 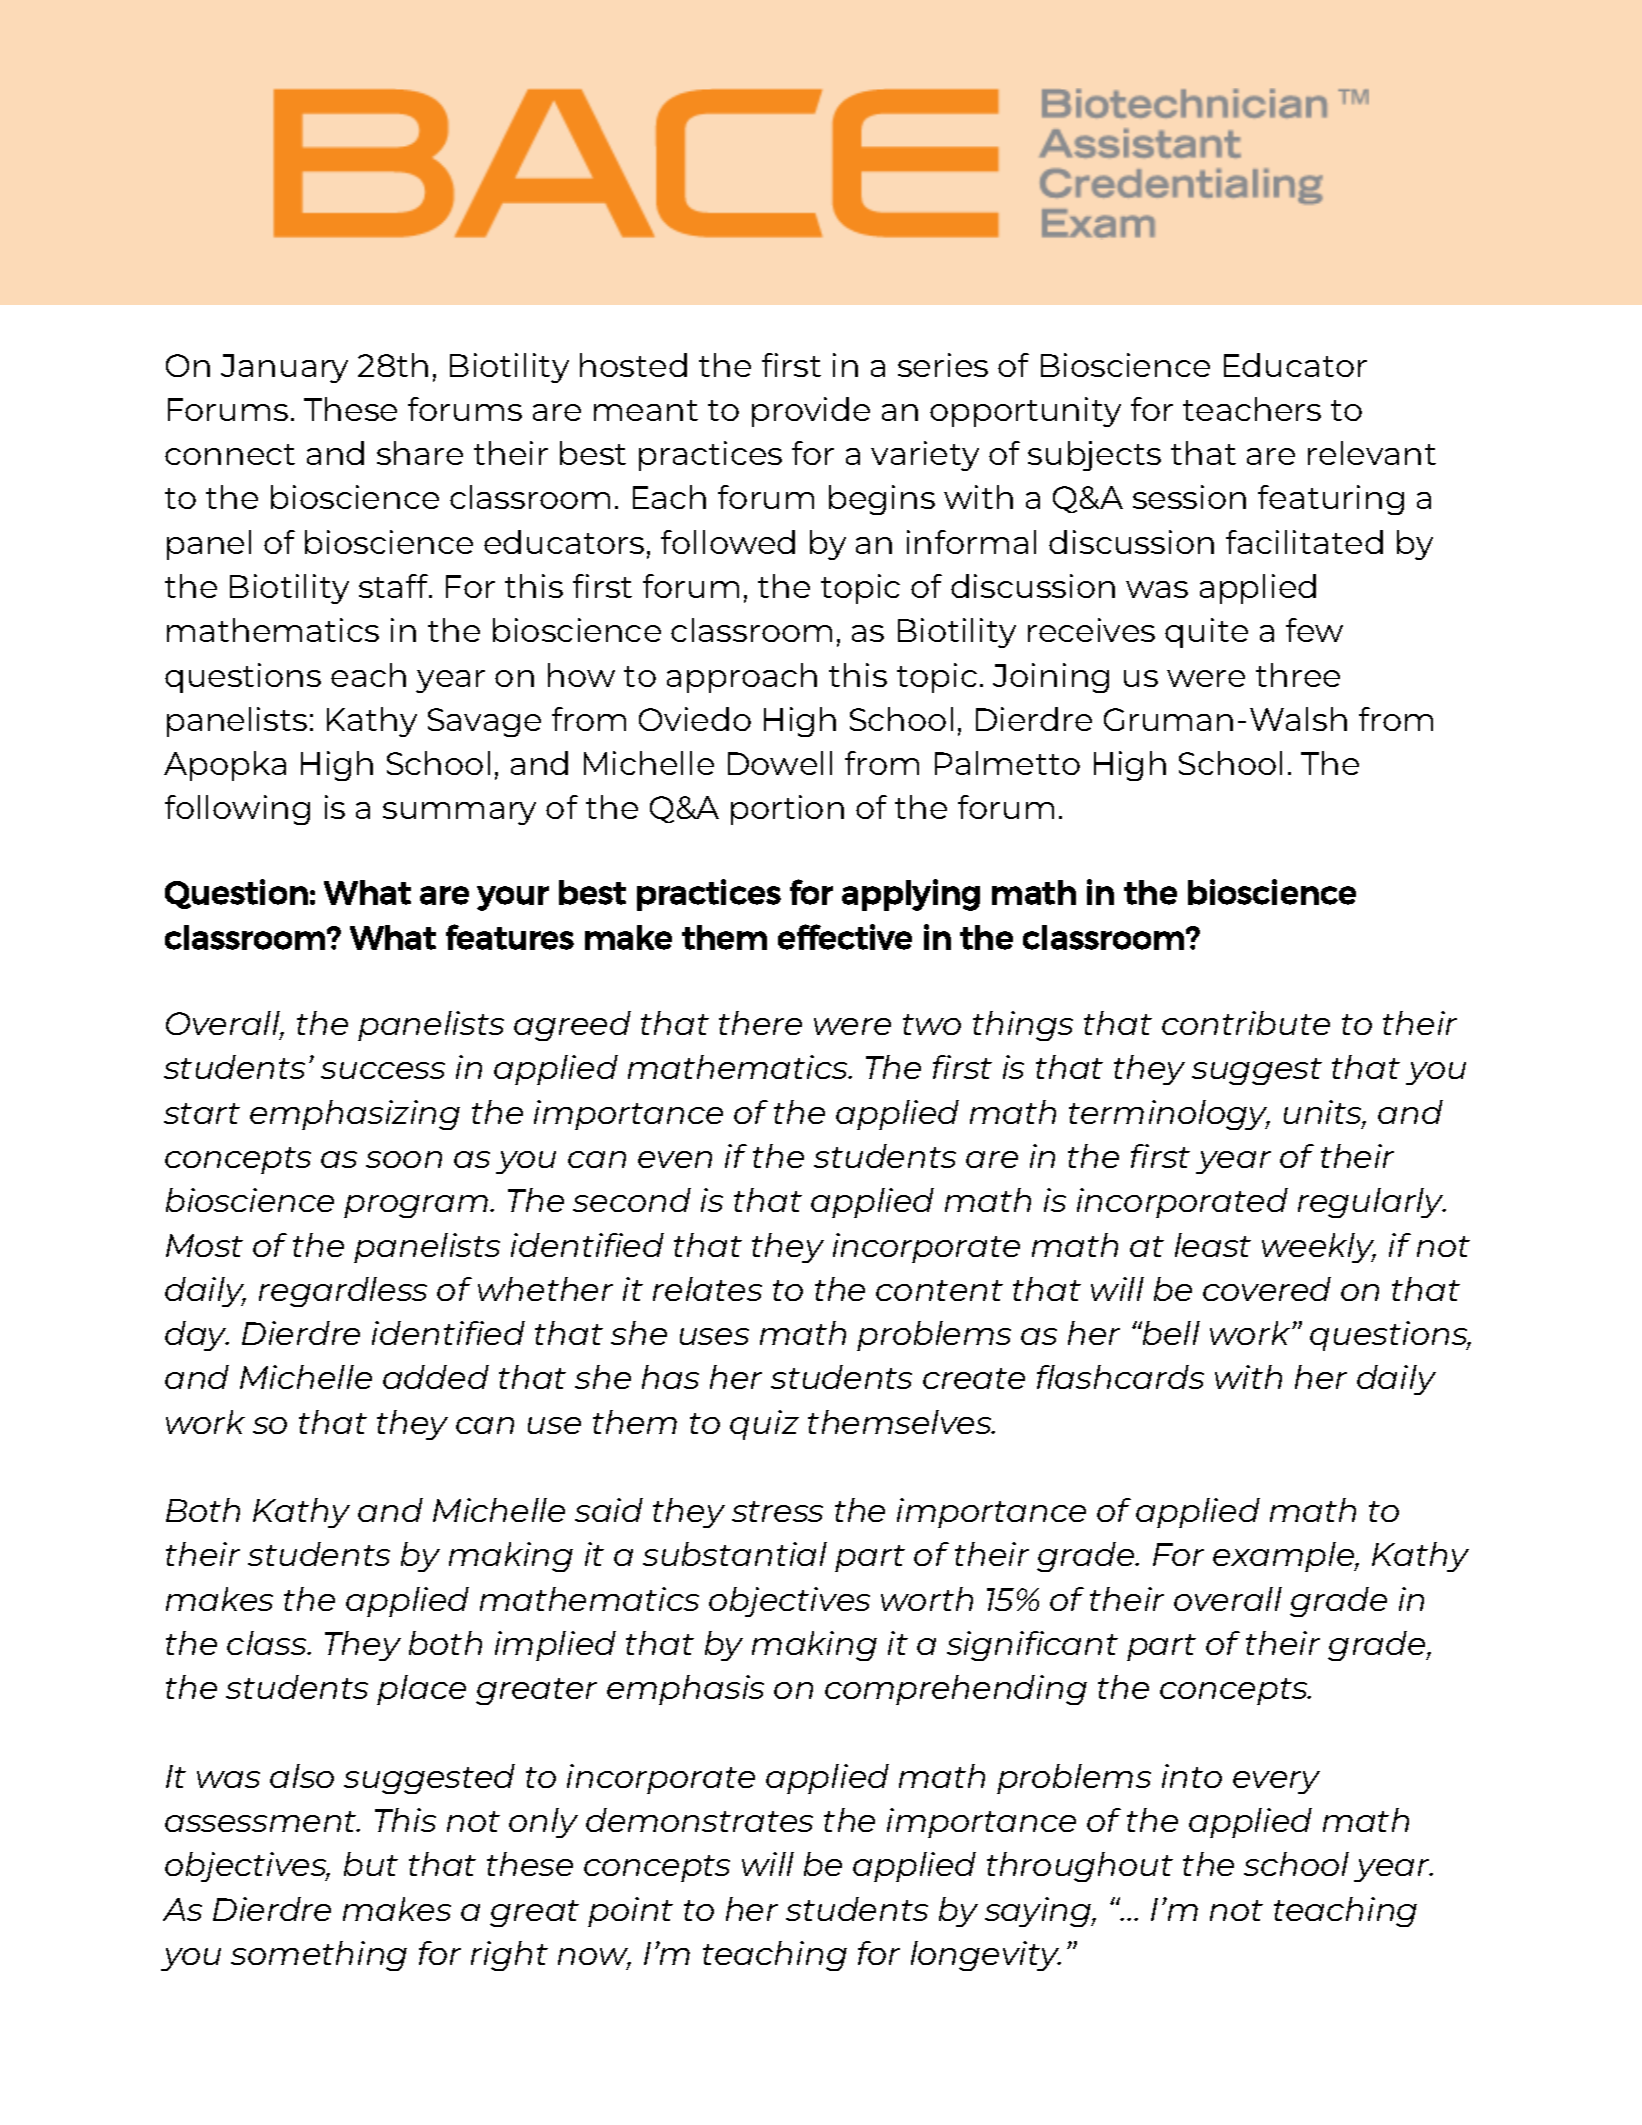 What do you see at coordinates (284, 368) in the screenshot?
I see `January` at bounding box center [284, 368].
